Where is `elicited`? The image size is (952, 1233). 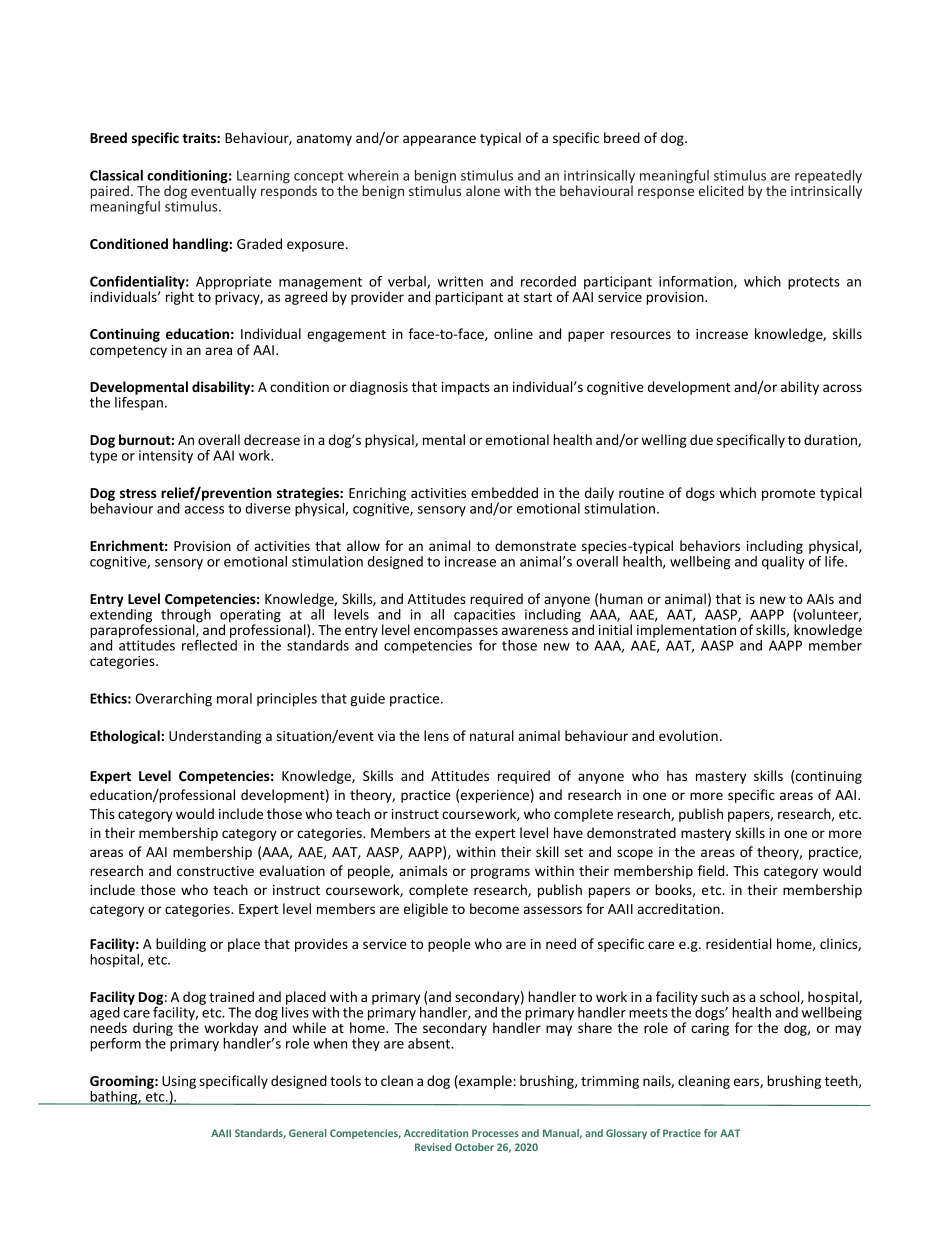 elicited is located at coordinates (721, 190).
